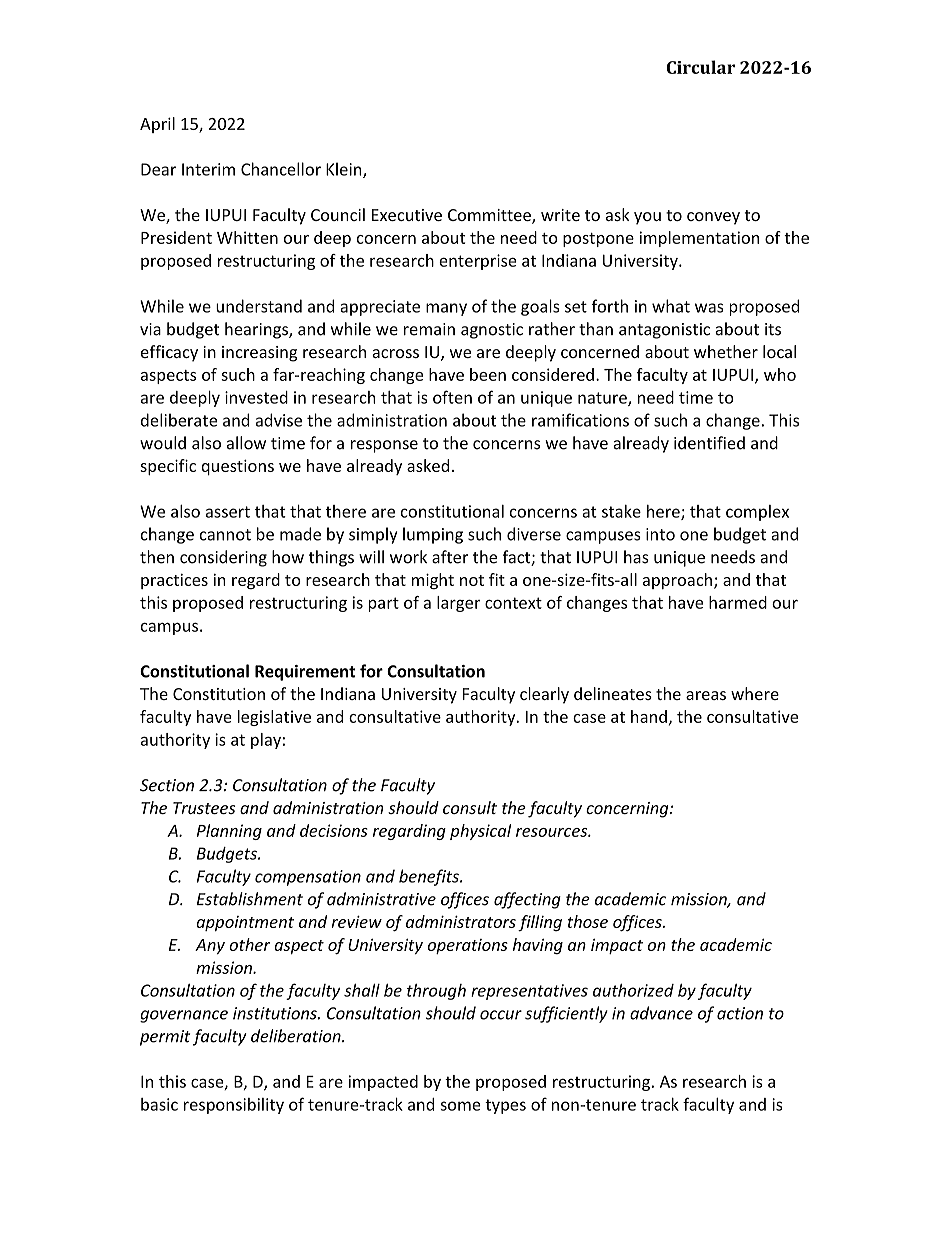  What do you see at coordinates (223, 558) in the screenshot?
I see `considering` at bounding box center [223, 558].
